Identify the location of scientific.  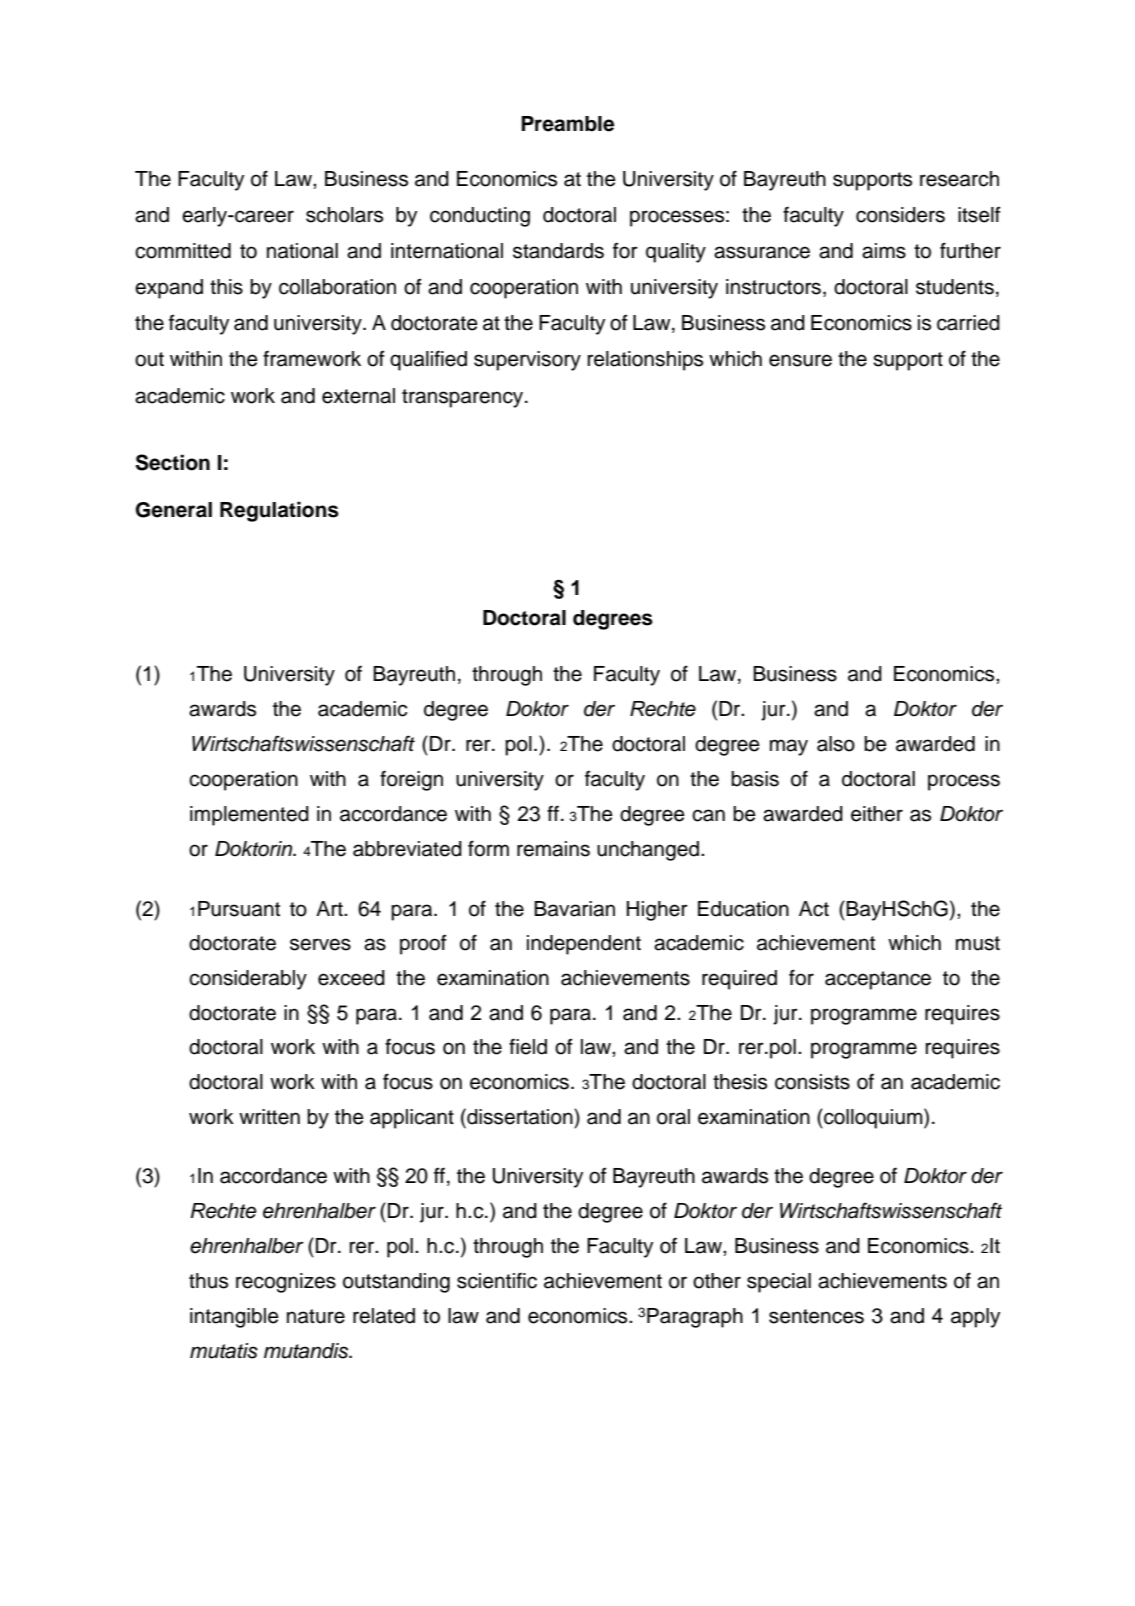
(497, 1280).
